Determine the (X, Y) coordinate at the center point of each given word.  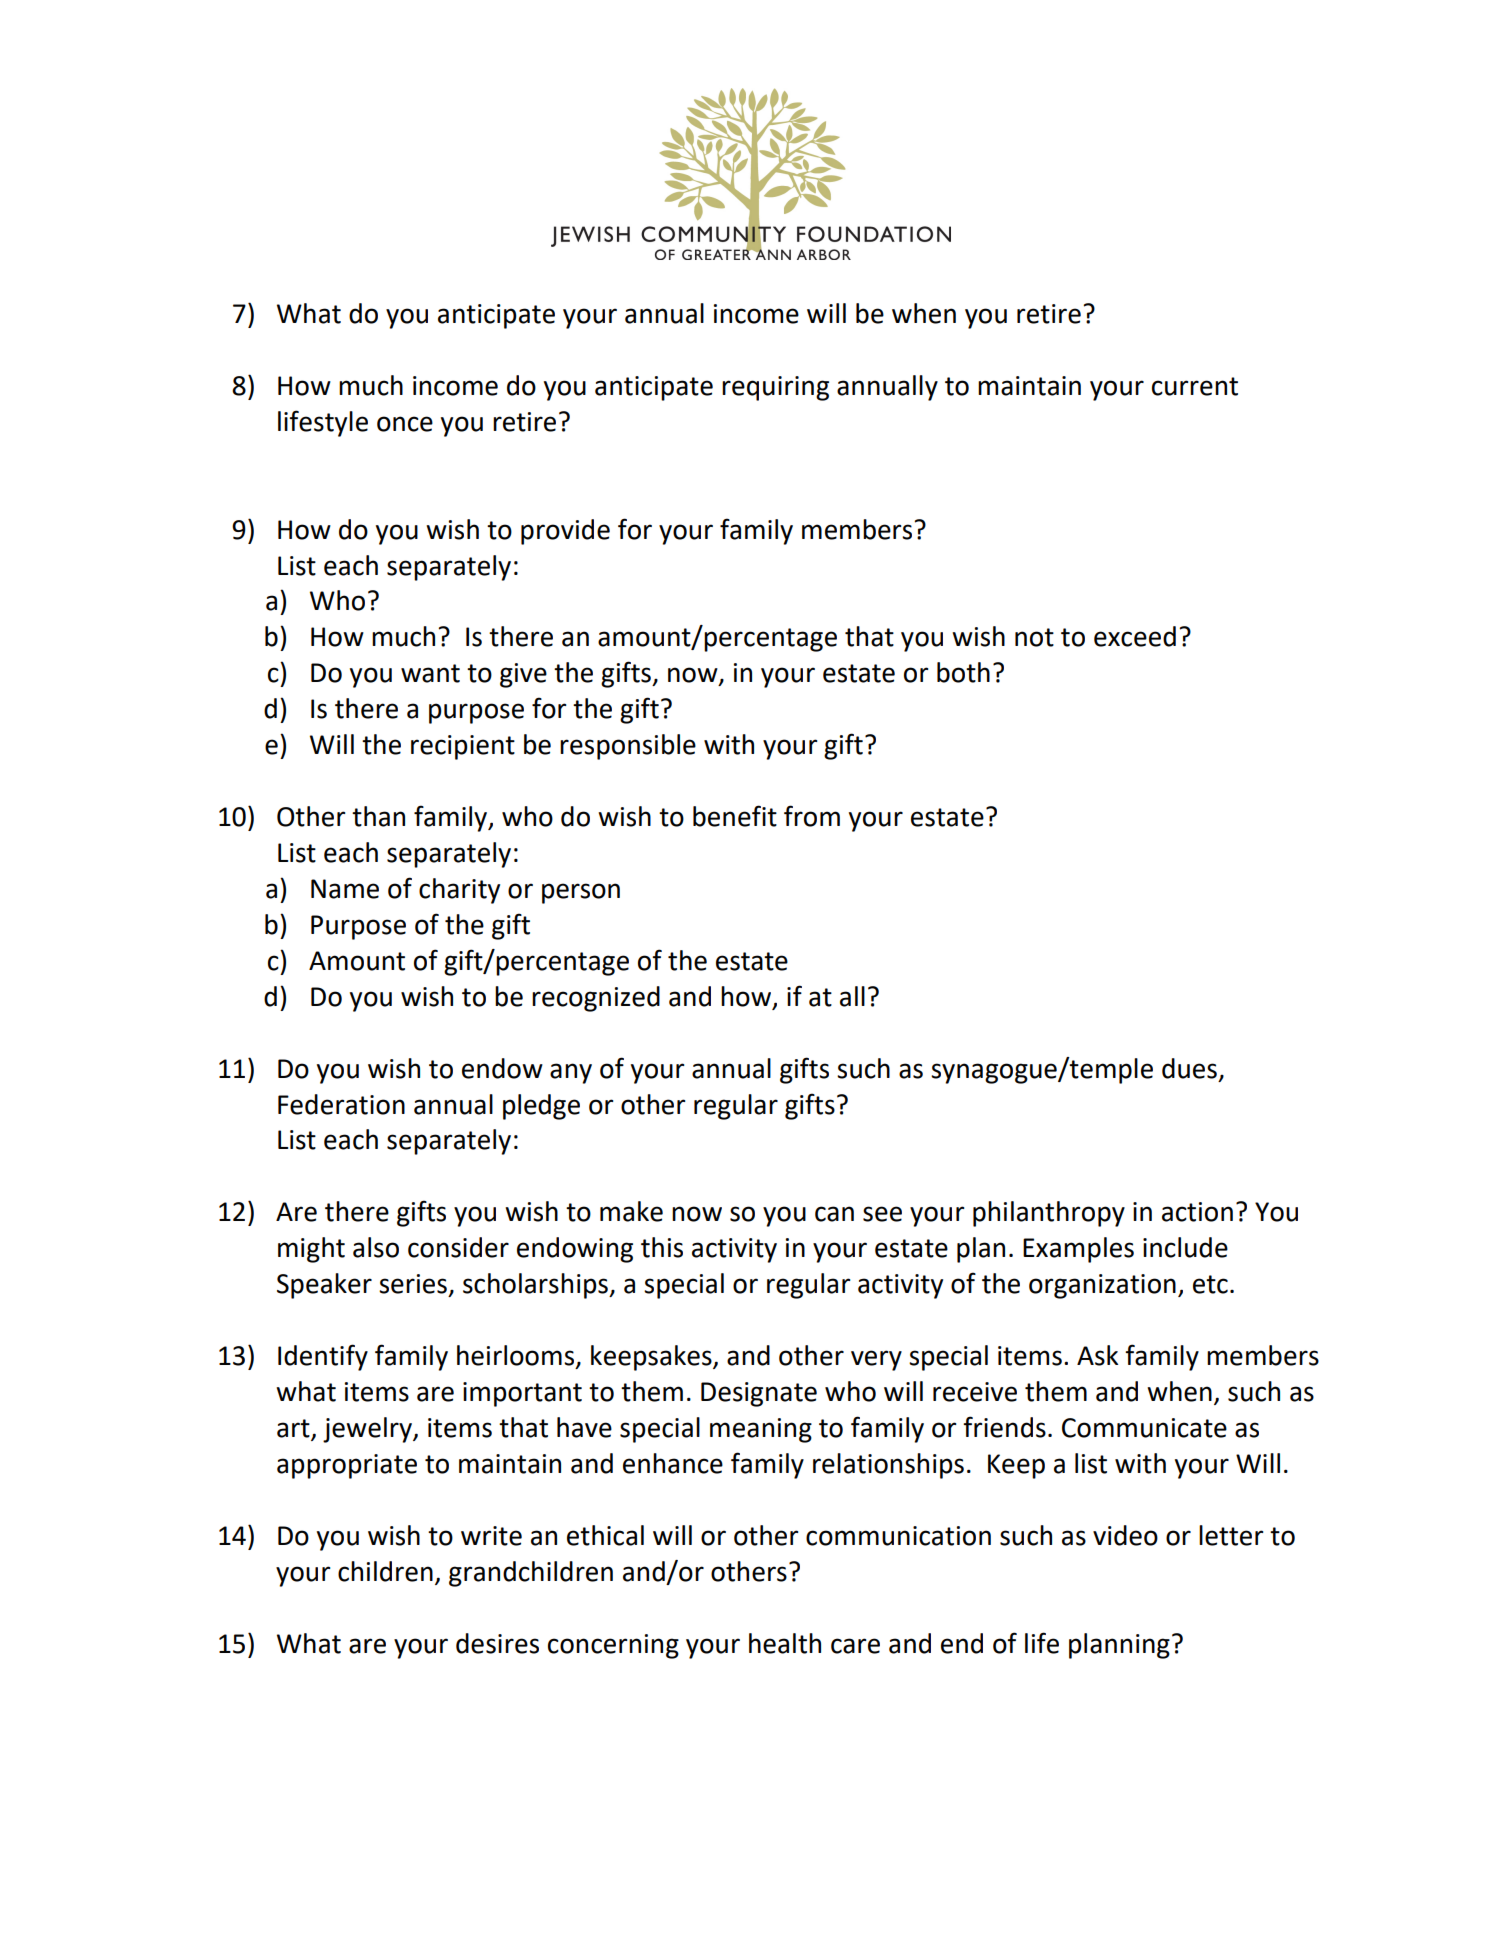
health (785, 1643)
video (1125, 1535)
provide (565, 532)
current (1195, 386)
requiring (775, 388)
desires (497, 1643)
